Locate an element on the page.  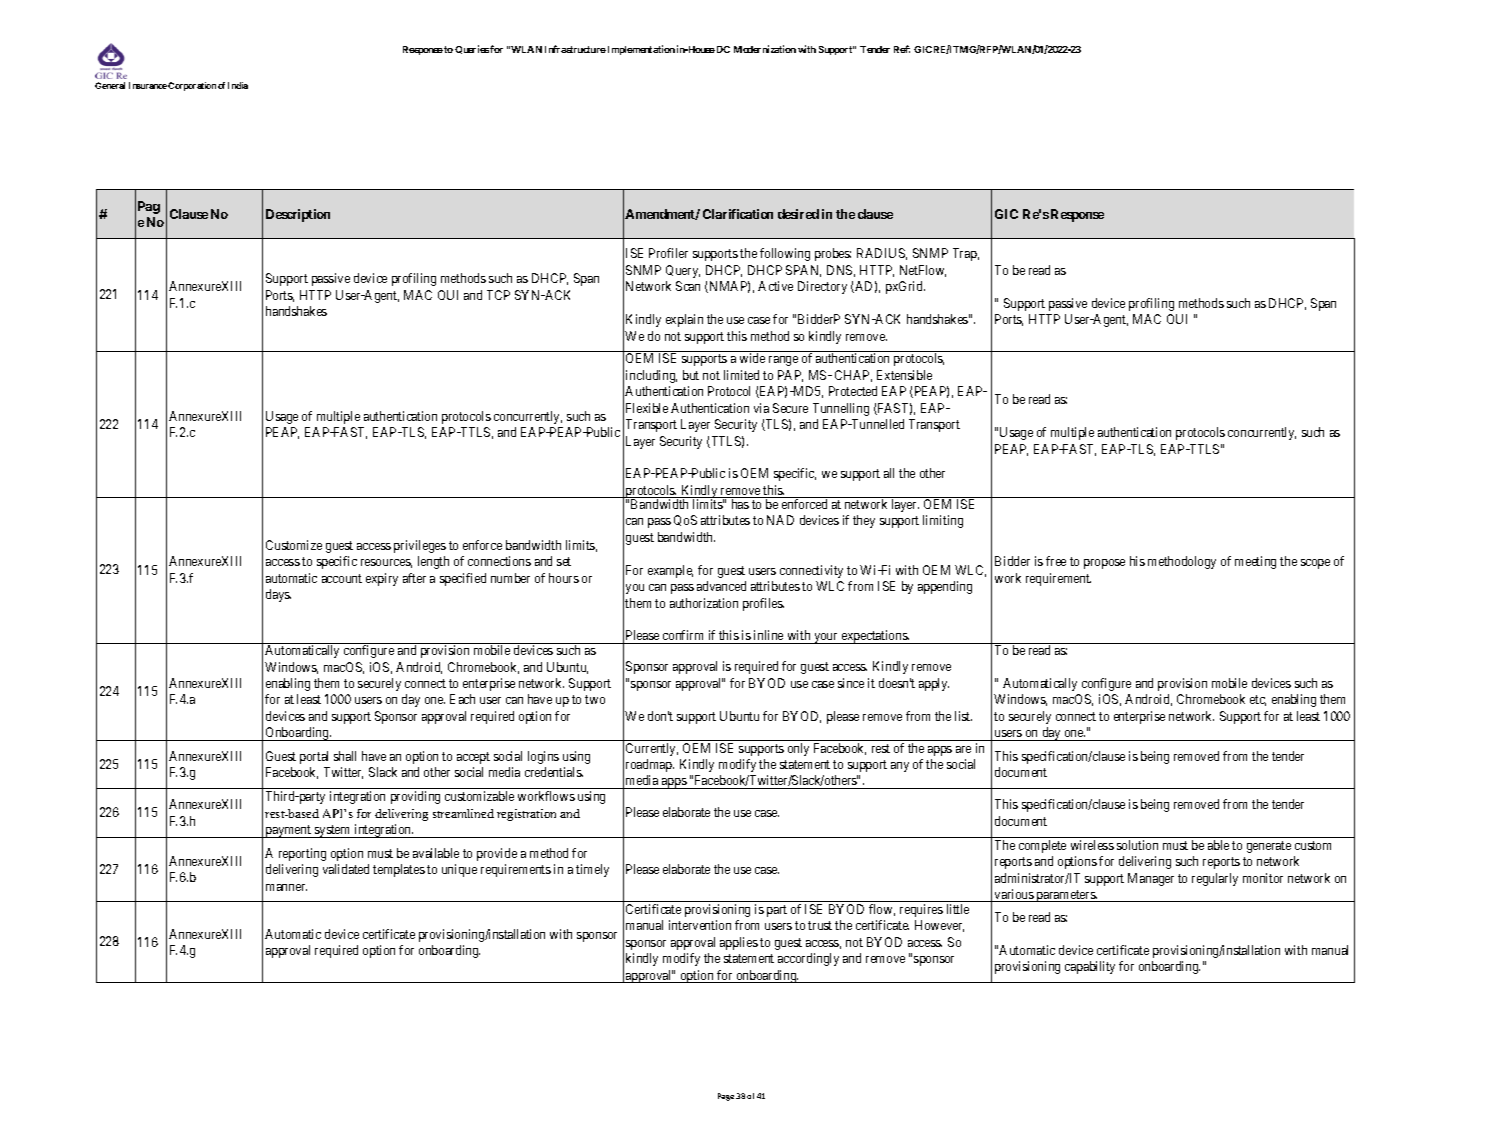
via is located at coordinates (761, 408).
